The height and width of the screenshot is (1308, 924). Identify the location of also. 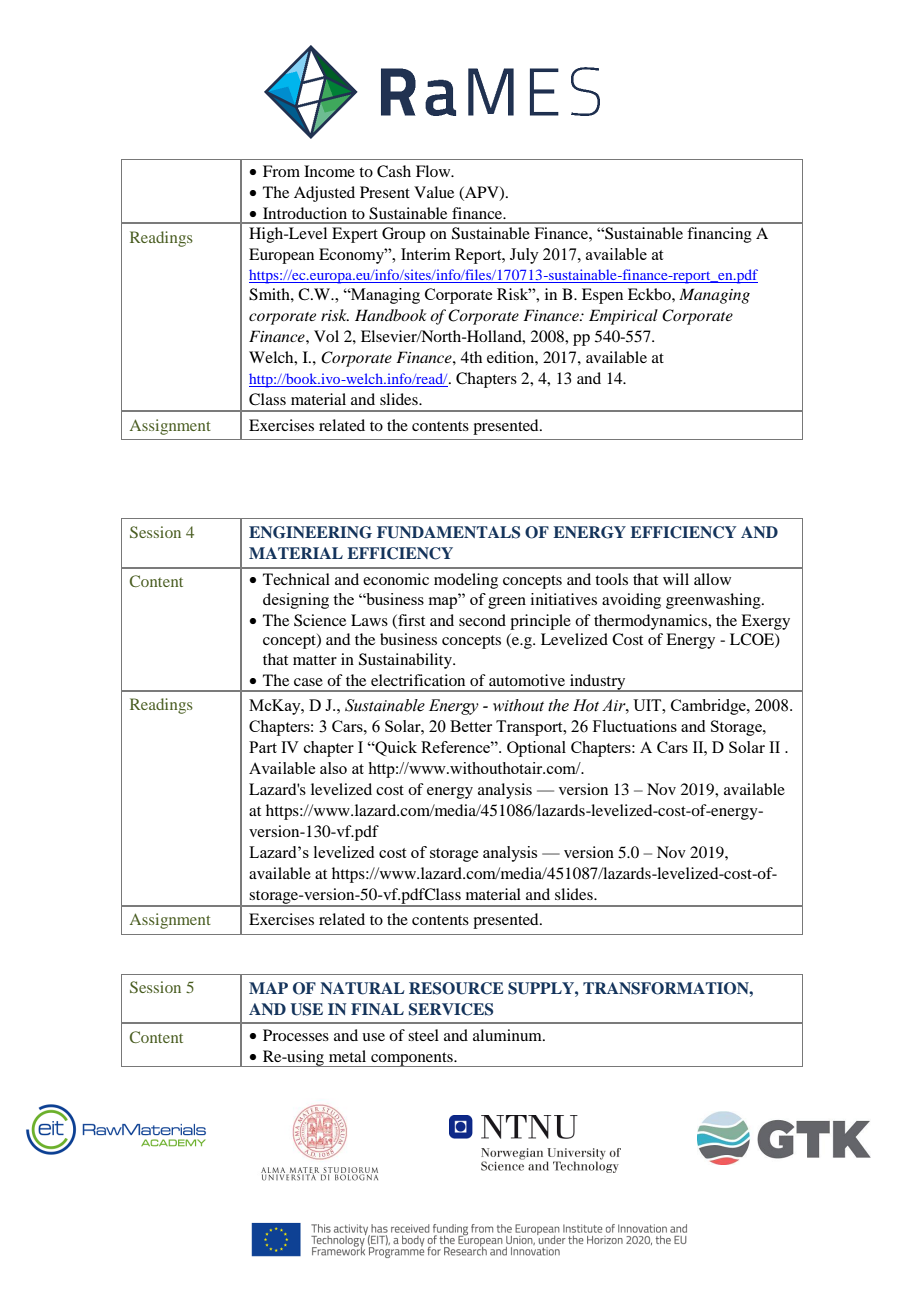
(333, 768).
